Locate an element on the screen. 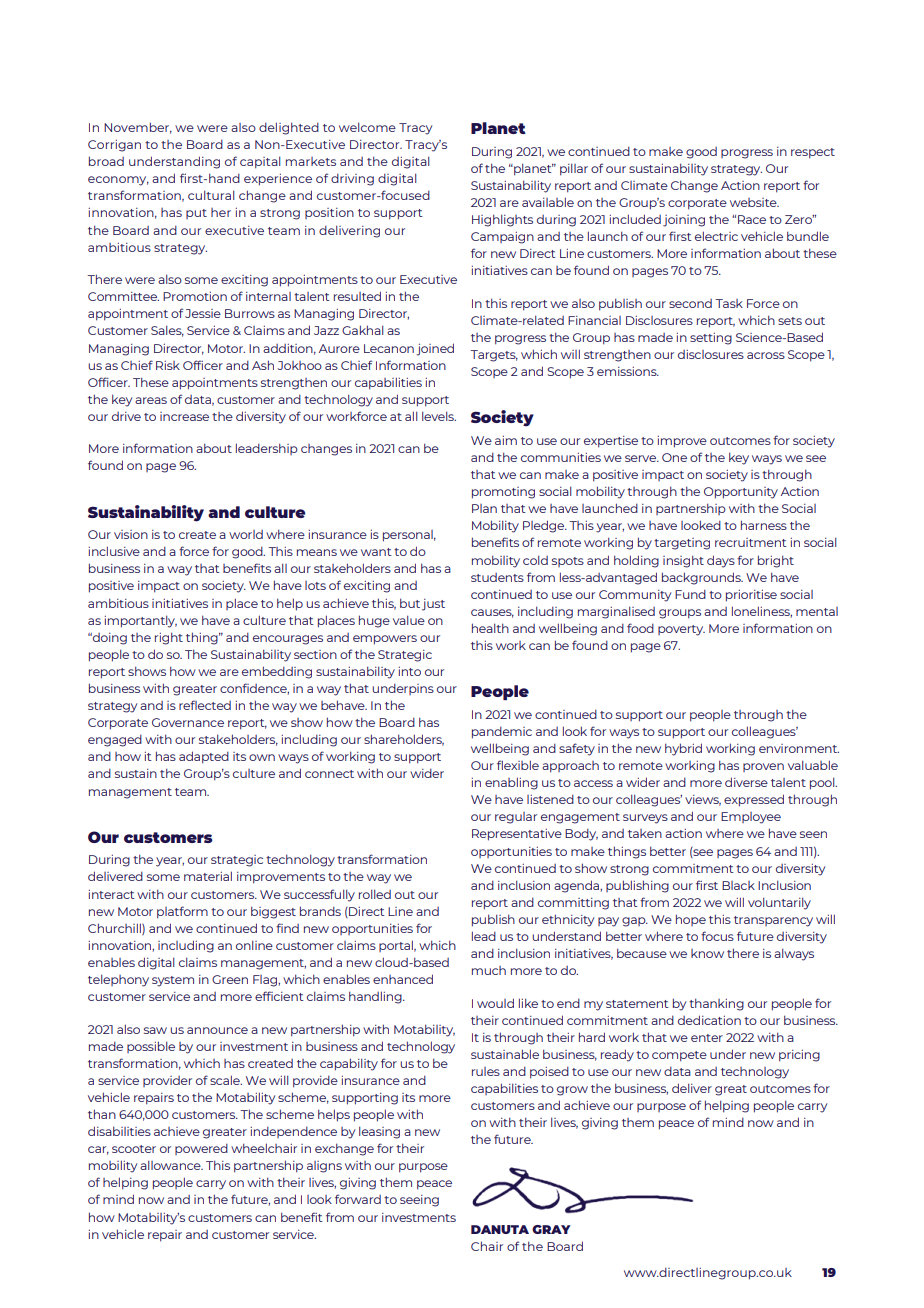 Image resolution: width=924 pixels, height=1308 pixels. allowance is located at coordinates (171, 1165).
